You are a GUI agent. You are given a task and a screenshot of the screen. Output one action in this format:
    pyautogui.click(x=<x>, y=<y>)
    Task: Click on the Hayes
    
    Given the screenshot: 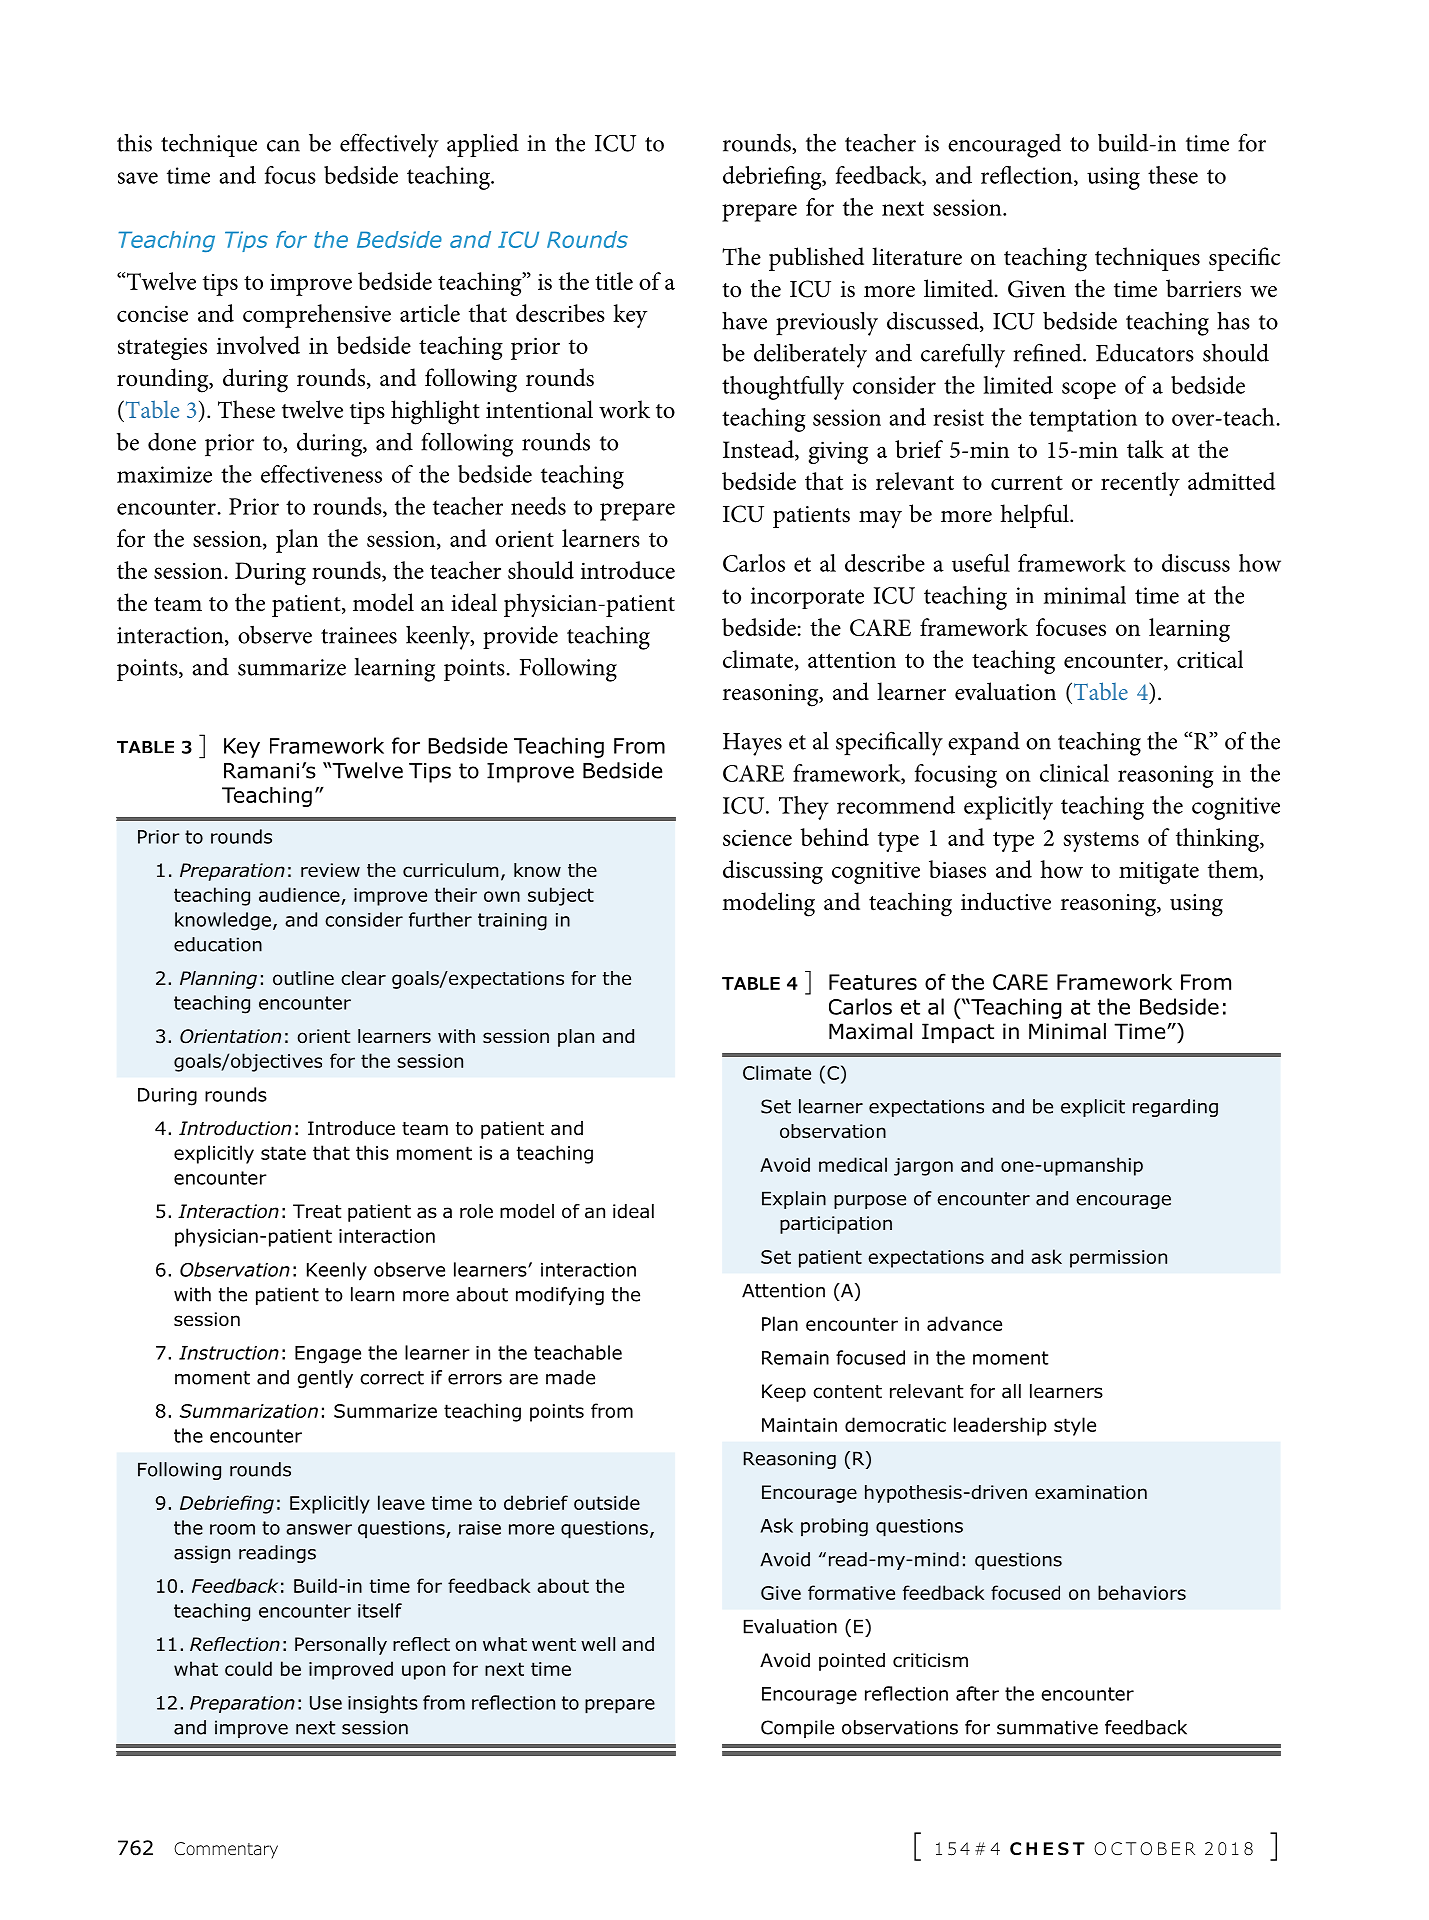 What is the action you would take?
    pyautogui.click(x=752, y=744)
